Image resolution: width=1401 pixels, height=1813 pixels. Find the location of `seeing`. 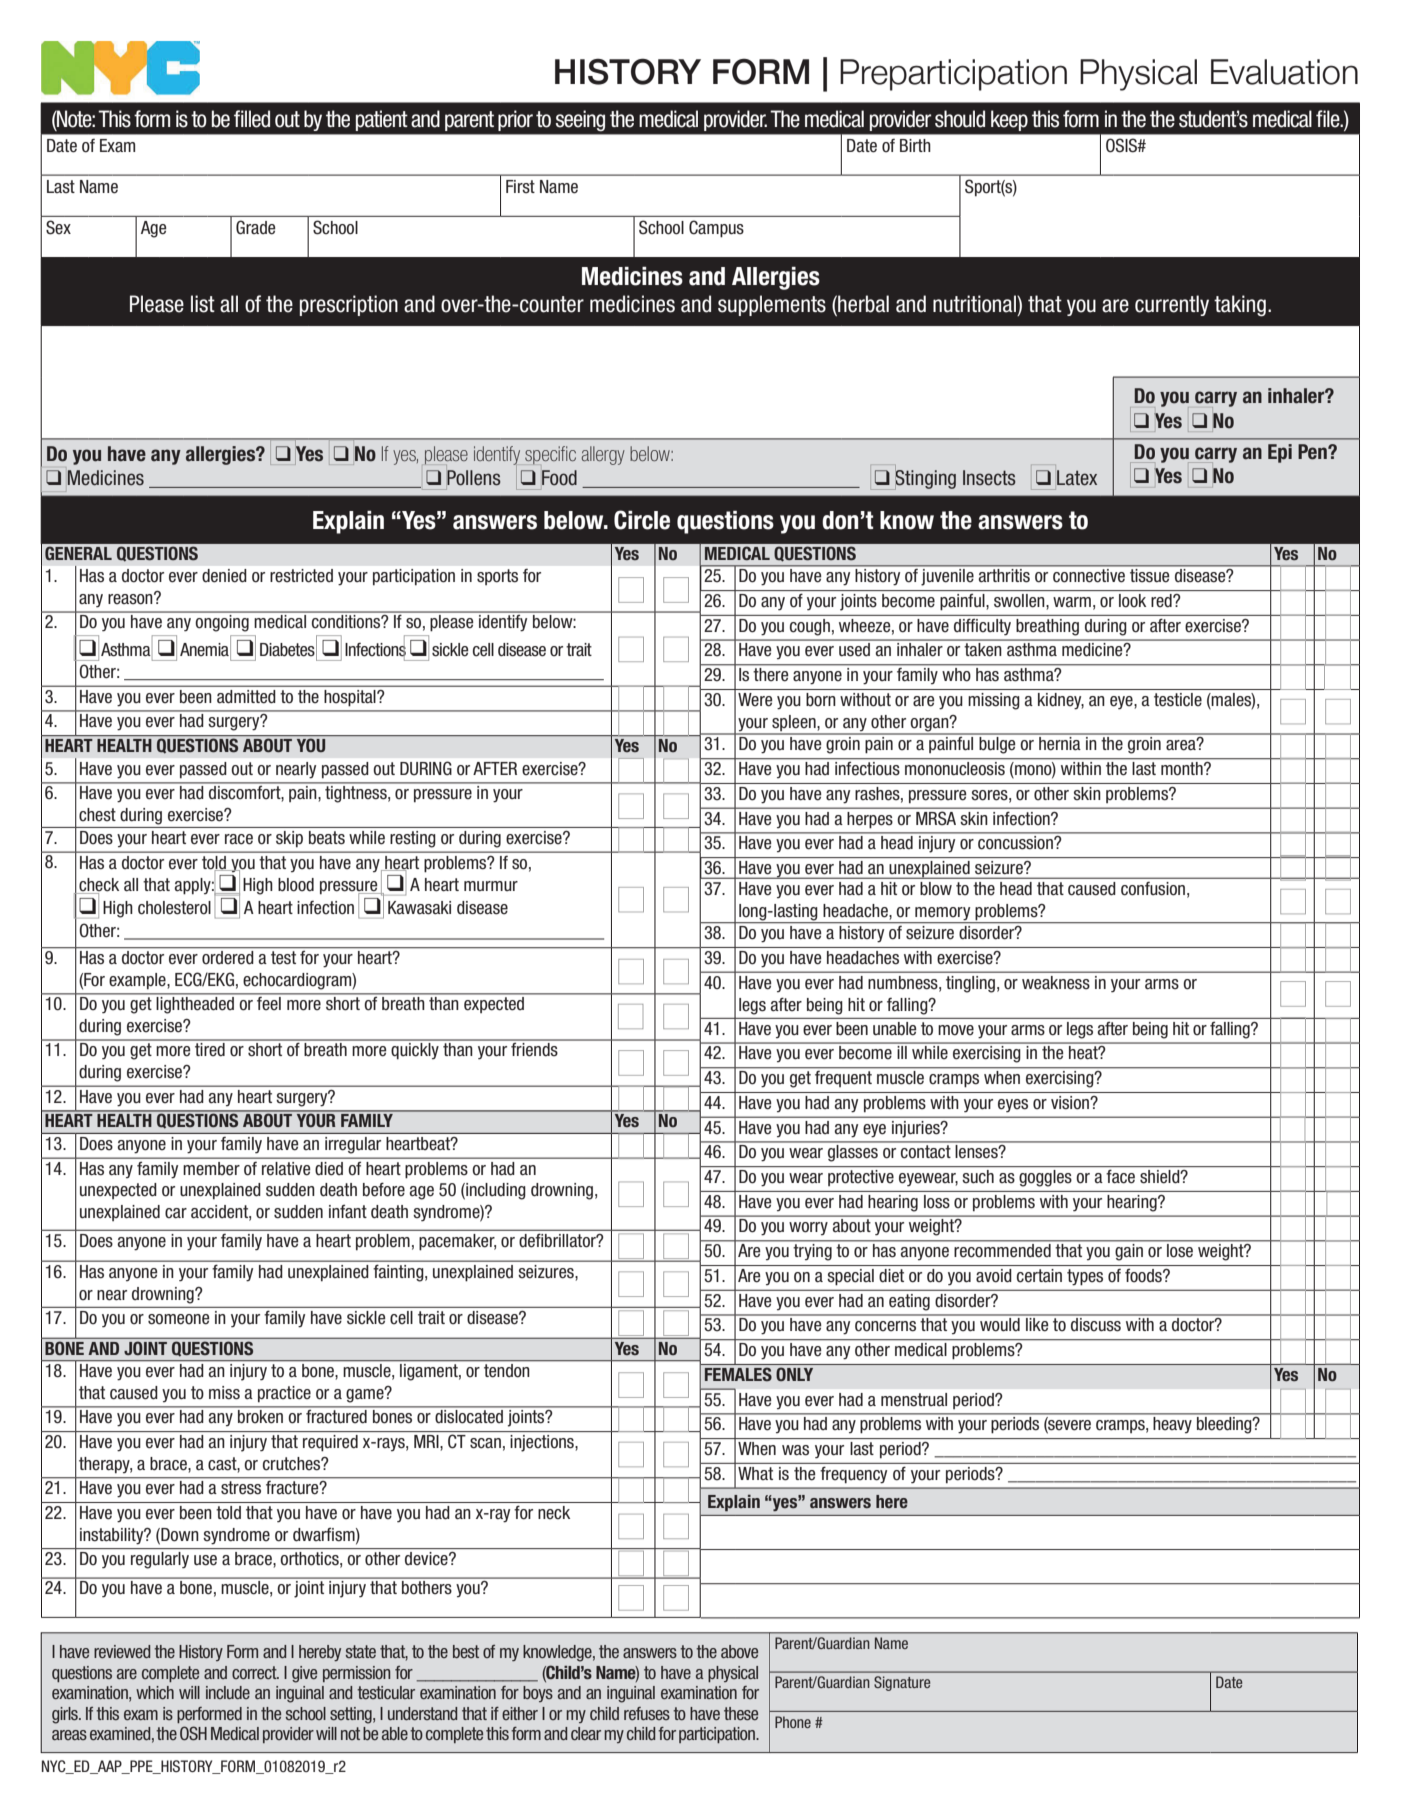

seeing is located at coordinates (580, 120).
